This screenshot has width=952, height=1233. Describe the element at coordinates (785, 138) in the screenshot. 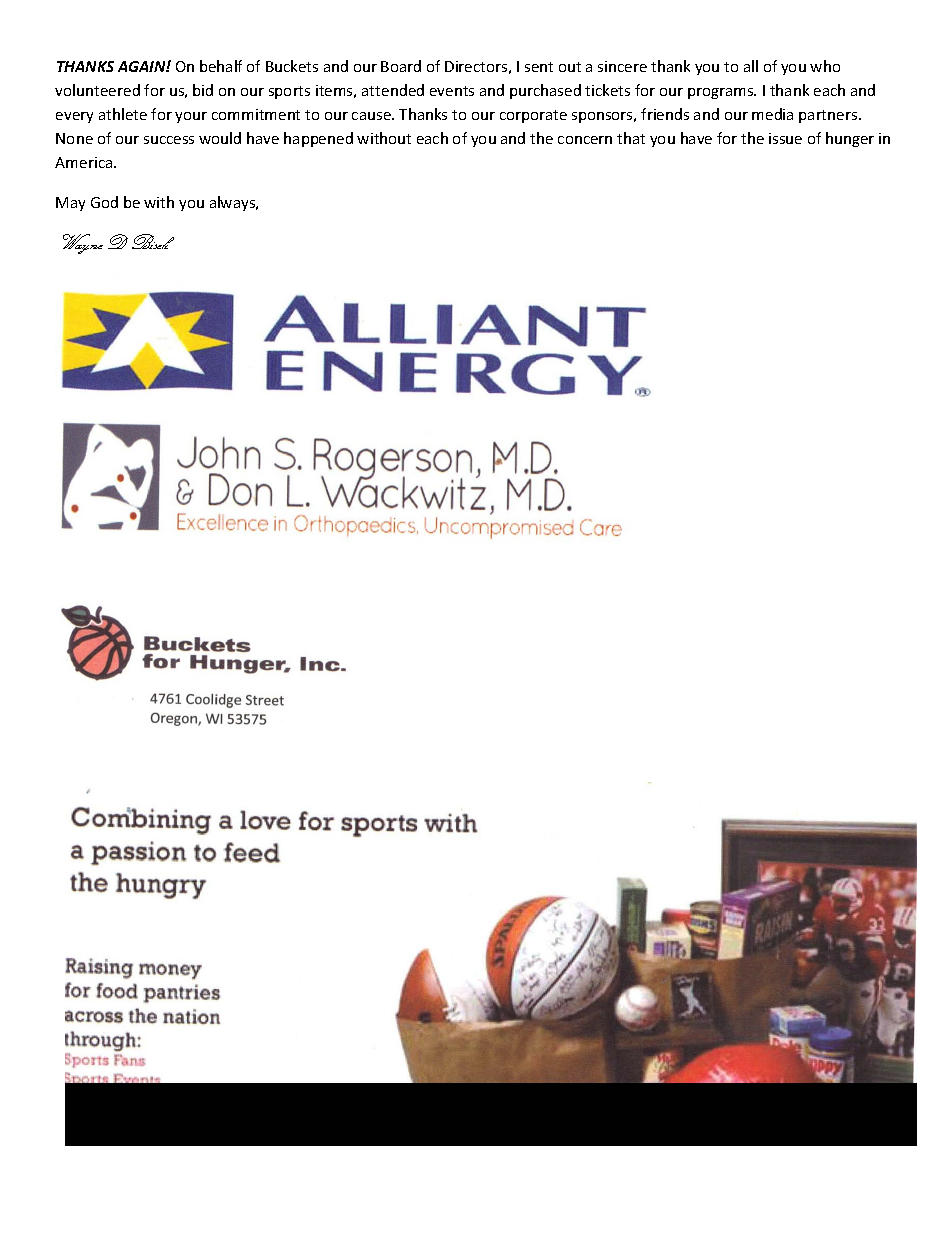

I see `issue` at that location.
